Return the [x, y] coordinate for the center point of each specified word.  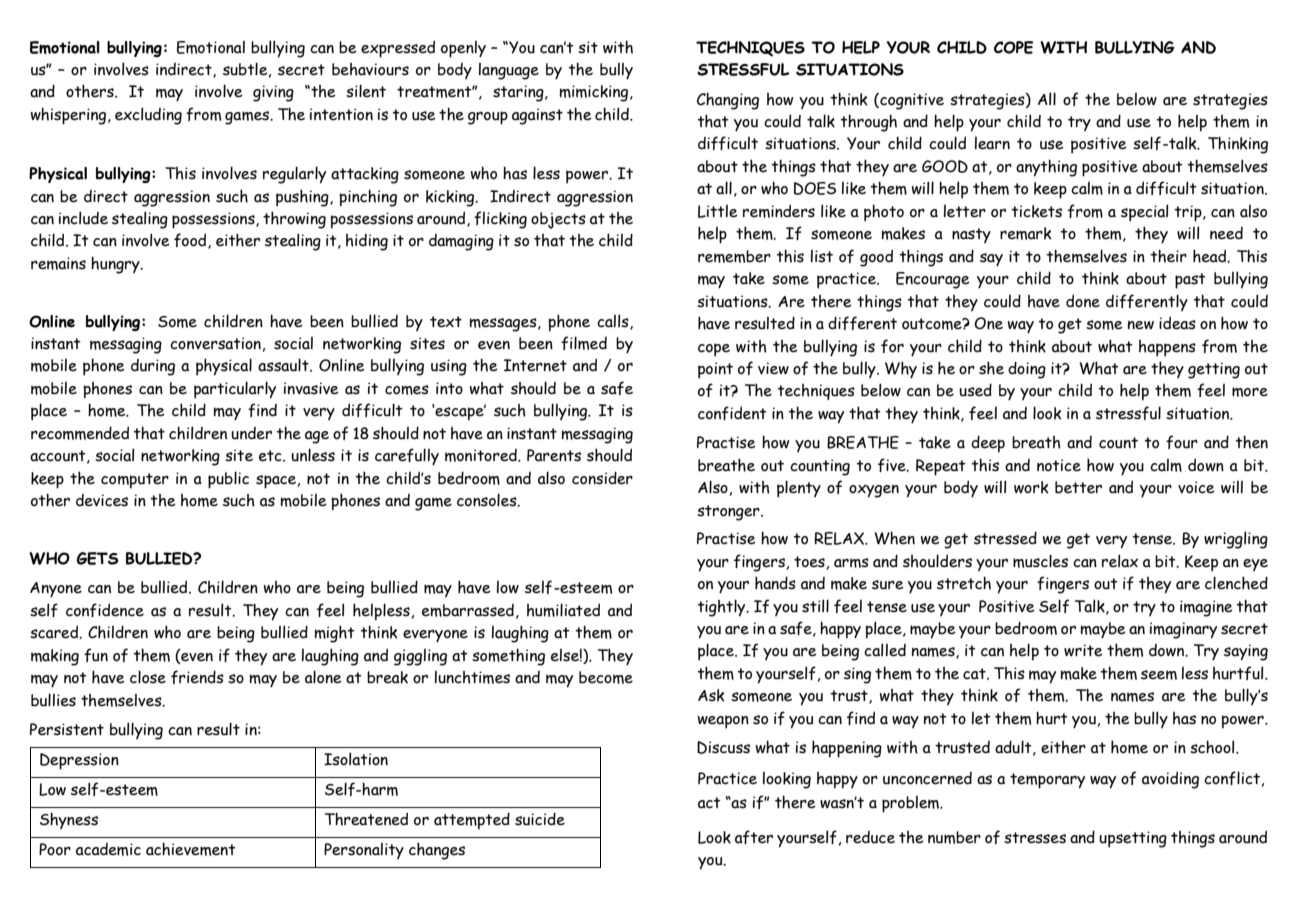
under [251, 433]
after [754, 837]
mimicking [595, 93]
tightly [722, 608]
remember [734, 256]
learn [992, 143]
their [1168, 256]
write [1083, 650]
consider [602, 478]
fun [96, 655]
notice [1059, 465]
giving [273, 93]
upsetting [1133, 839]
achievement [191, 849]
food [191, 241]
